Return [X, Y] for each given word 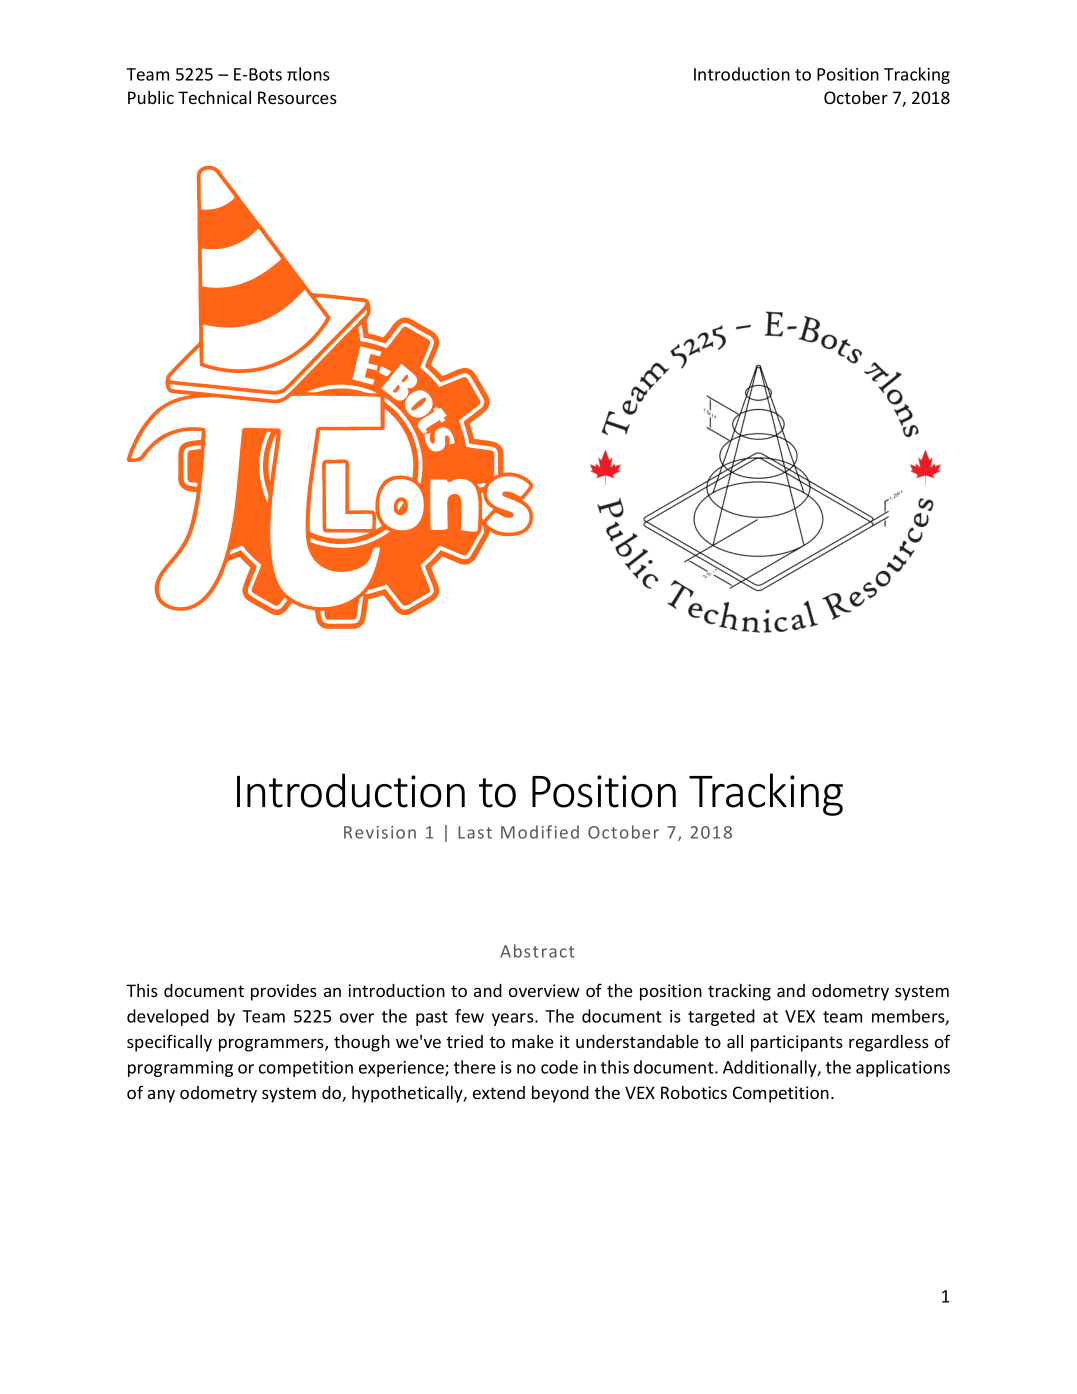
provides [284, 992]
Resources [297, 97]
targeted [721, 1017]
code [559, 1067]
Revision [380, 832]
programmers [272, 1045]
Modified [540, 832]
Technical [214, 97]
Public [151, 97]
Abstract [537, 951]
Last [475, 832]
